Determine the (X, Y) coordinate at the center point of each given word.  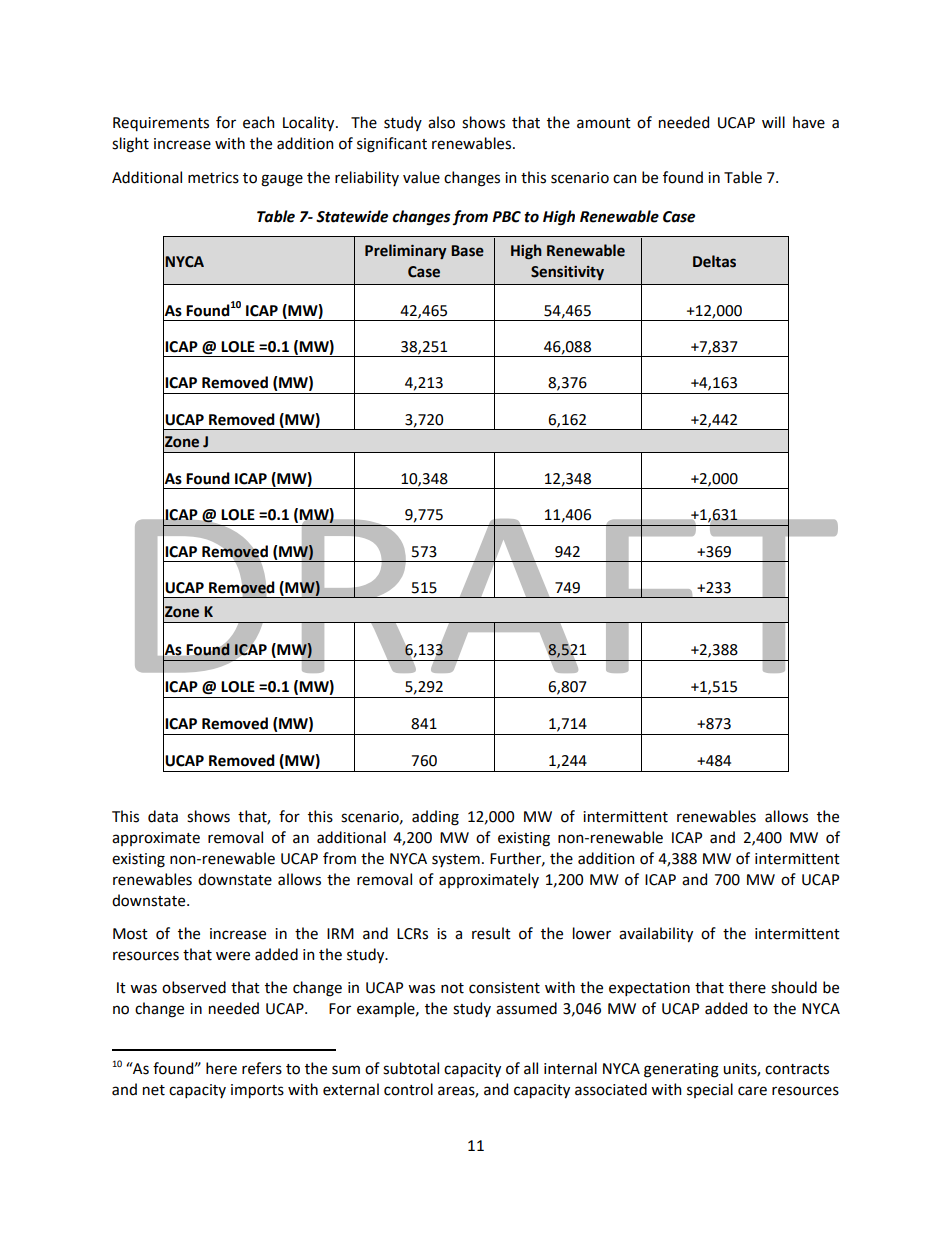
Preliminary (406, 251)
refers (262, 1068)
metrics (213, 178)
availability (656, 934)
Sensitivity (567, 273)
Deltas (714, 261)
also (441, 122)
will (773, 122)
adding (435, 818)
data (163, 816)
